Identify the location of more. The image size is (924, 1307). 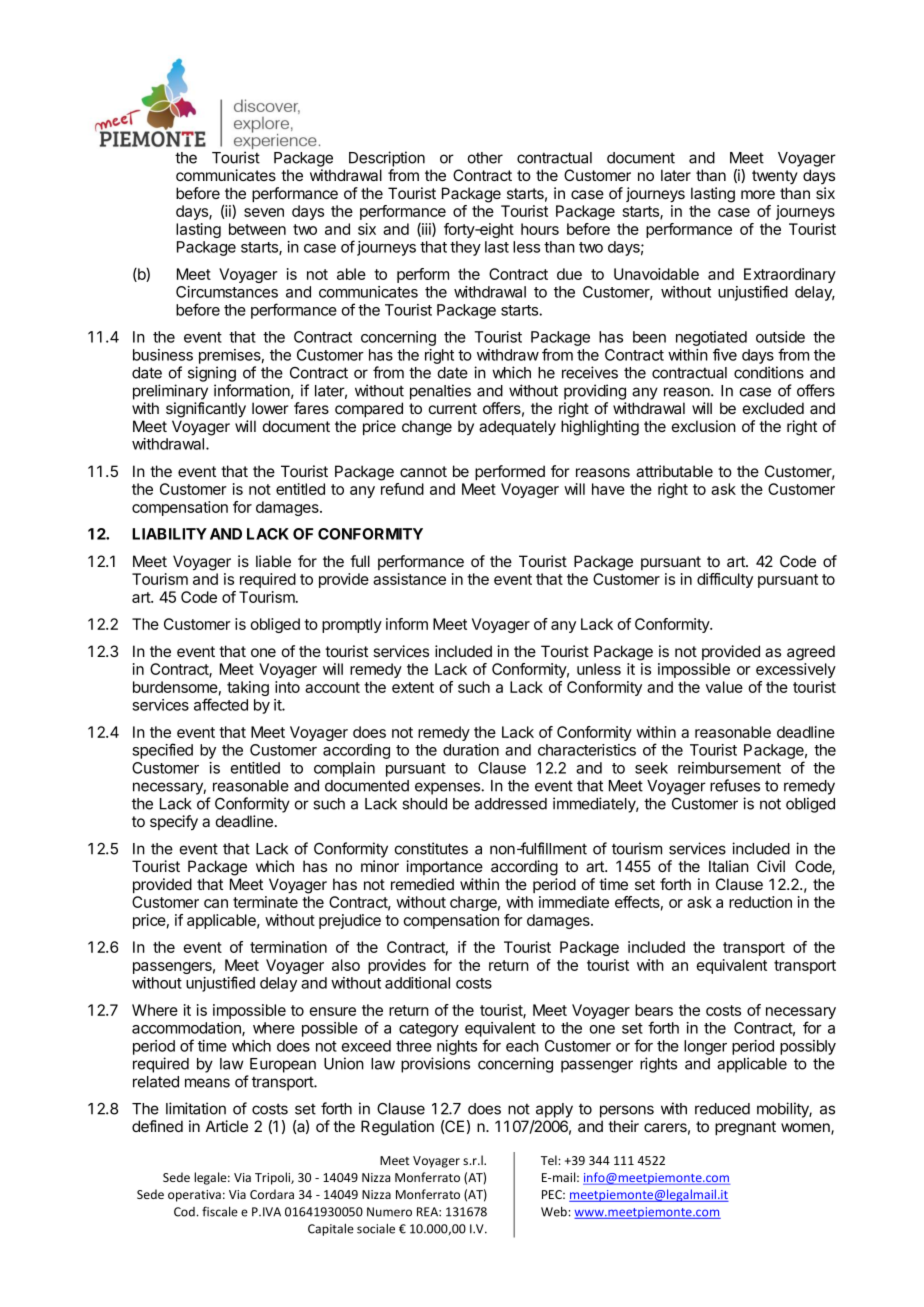
(758, 194).
